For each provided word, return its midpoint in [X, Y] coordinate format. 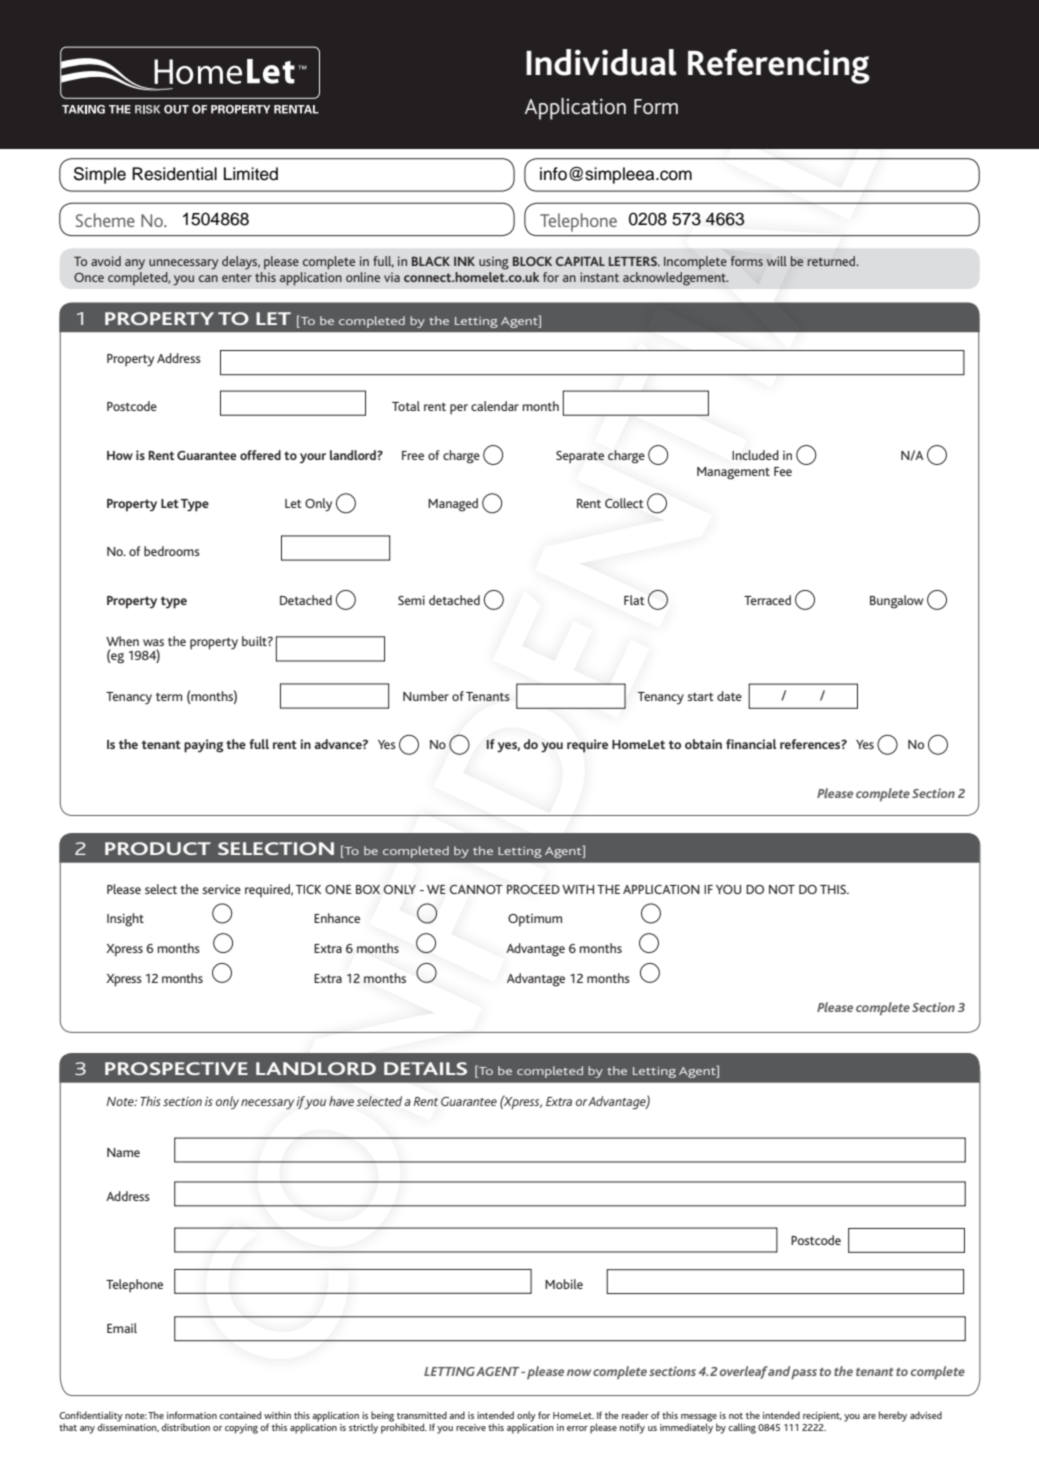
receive [471, 1427]
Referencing [779, 66]
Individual [601, 62]
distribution [185, 1427]
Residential [174, 174]
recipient [822, 1417]
